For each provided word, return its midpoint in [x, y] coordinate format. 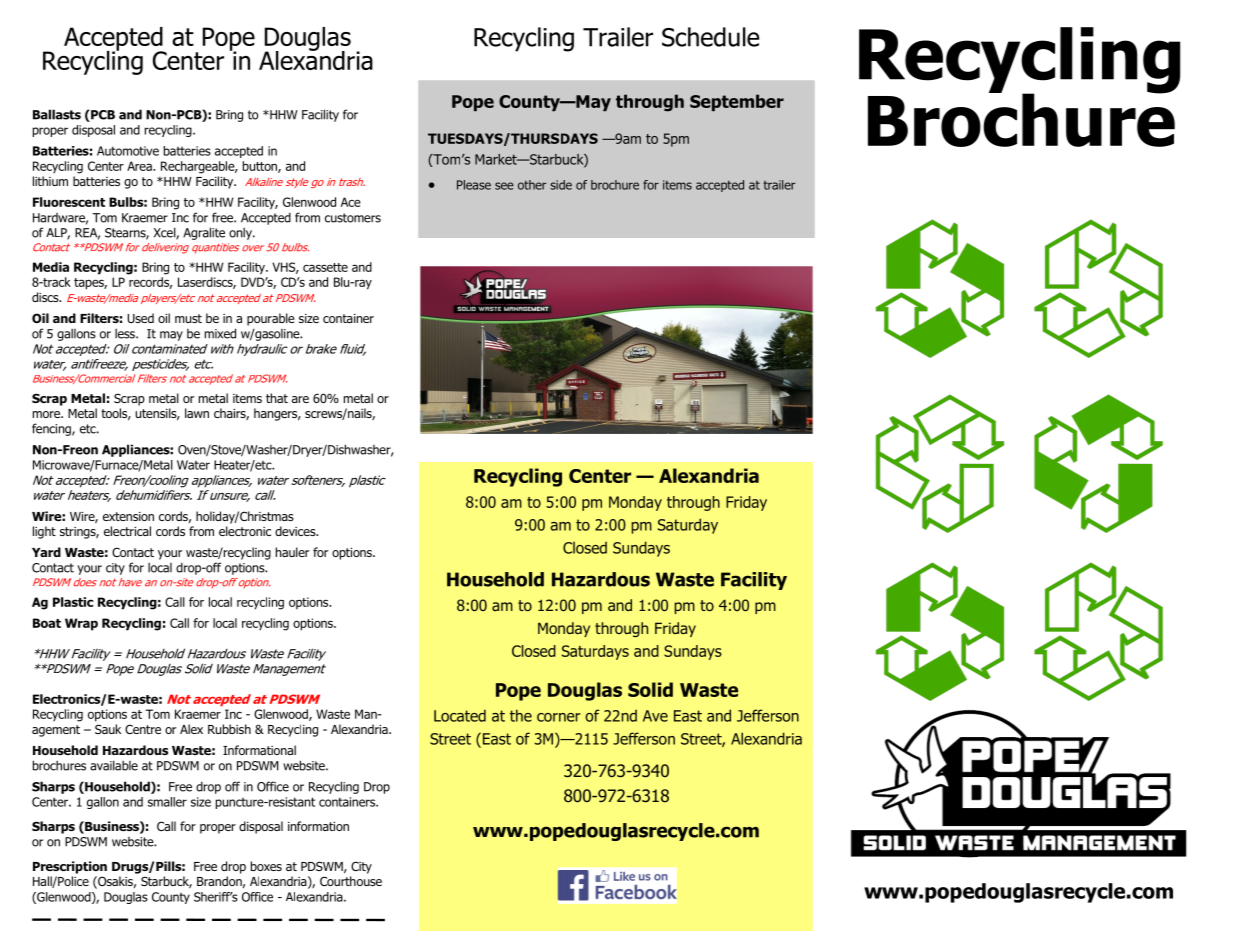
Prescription [70, 867]
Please [474, 185]
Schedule [710, 37]
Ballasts [57, 114]
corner [559, 717]
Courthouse [351, 881]
